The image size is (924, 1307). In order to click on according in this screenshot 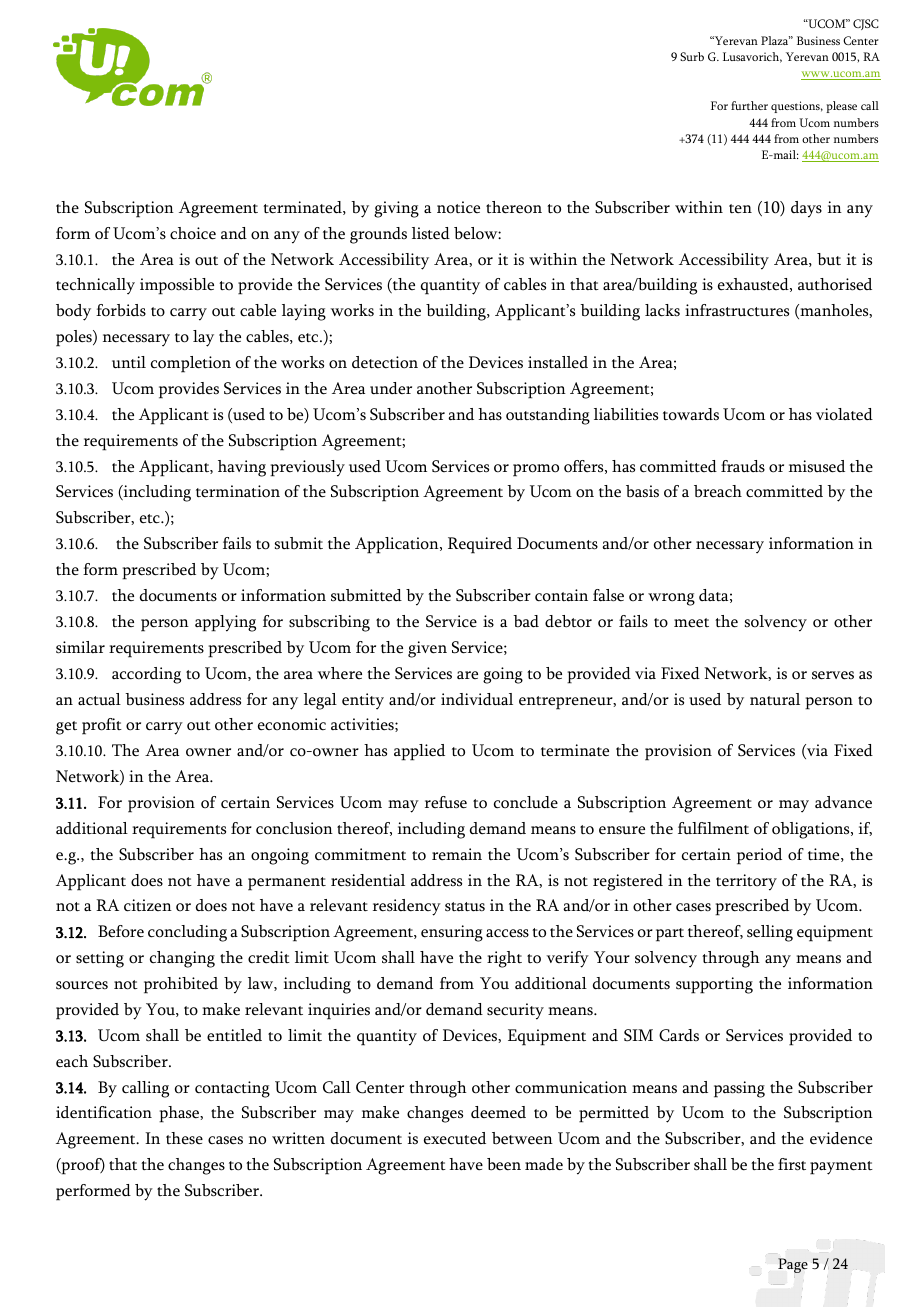, I will do `click(146, 675)`.
